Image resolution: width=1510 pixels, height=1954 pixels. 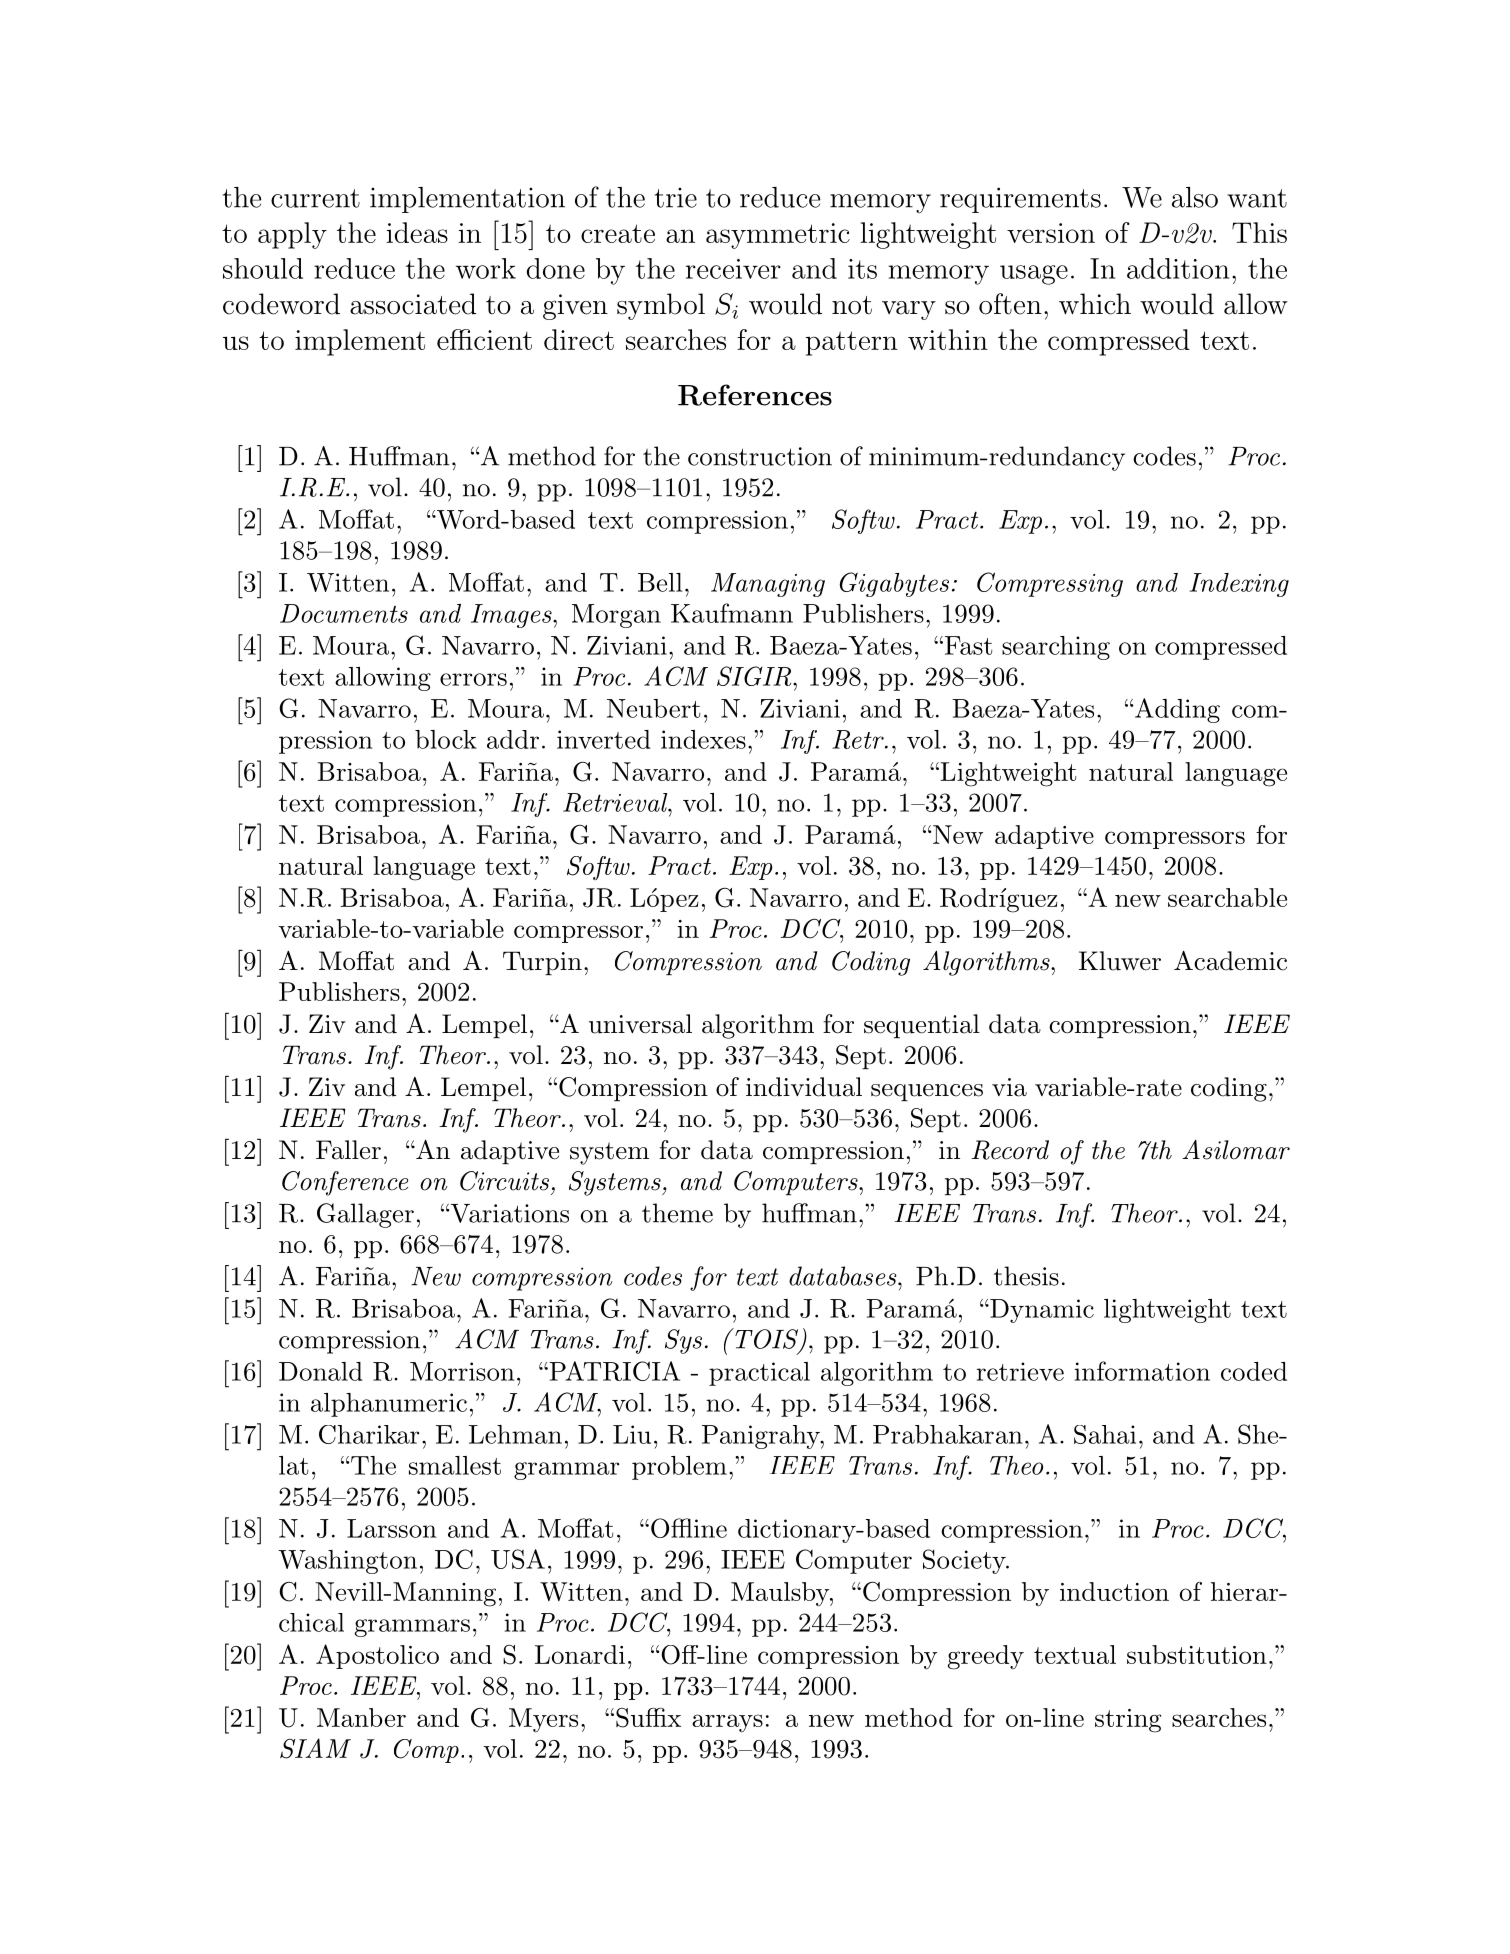 I want to click on indexes, so click(x=703, y=739).
